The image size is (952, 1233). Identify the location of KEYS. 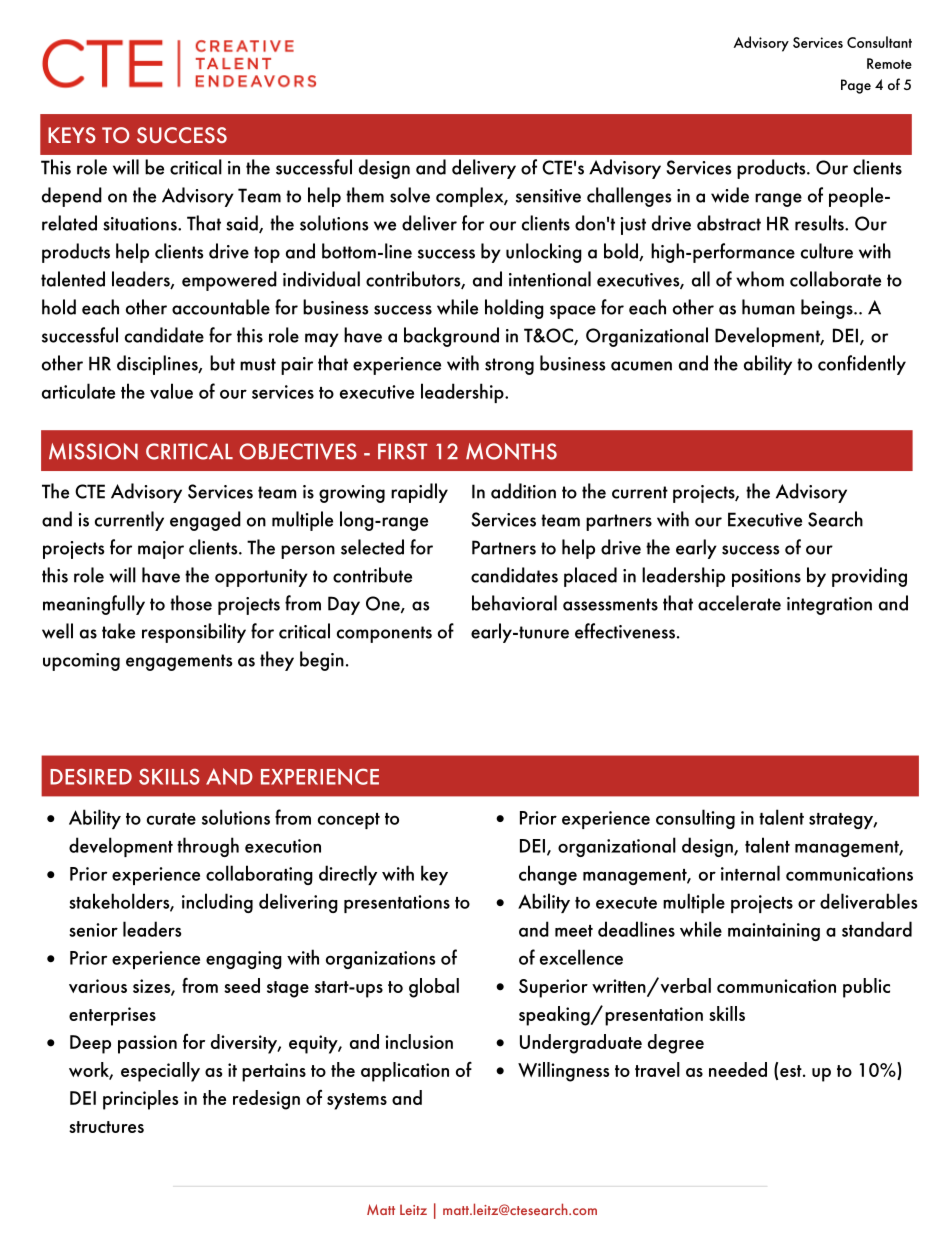
(72, 135).
